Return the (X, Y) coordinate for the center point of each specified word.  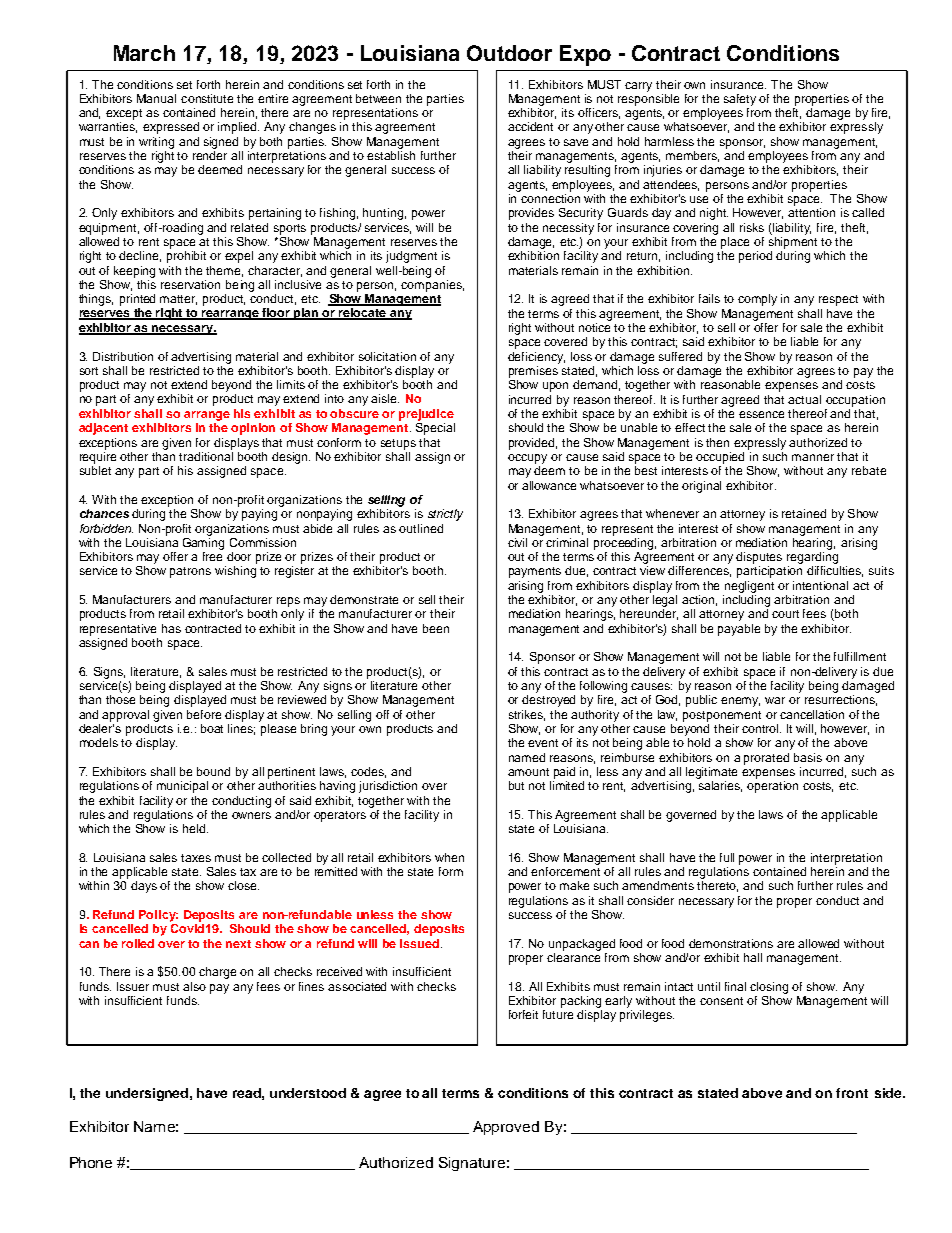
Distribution (123, 356)
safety (740, 100)
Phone (91, 1162)
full (727, 857)
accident (530, 126)
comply (757, 300)
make (574, 885)
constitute (207, 98)
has (171, 628)
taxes (196, 858)
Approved (506, 1128)
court (785, 614)
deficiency (536, 358)
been (436, 628)
